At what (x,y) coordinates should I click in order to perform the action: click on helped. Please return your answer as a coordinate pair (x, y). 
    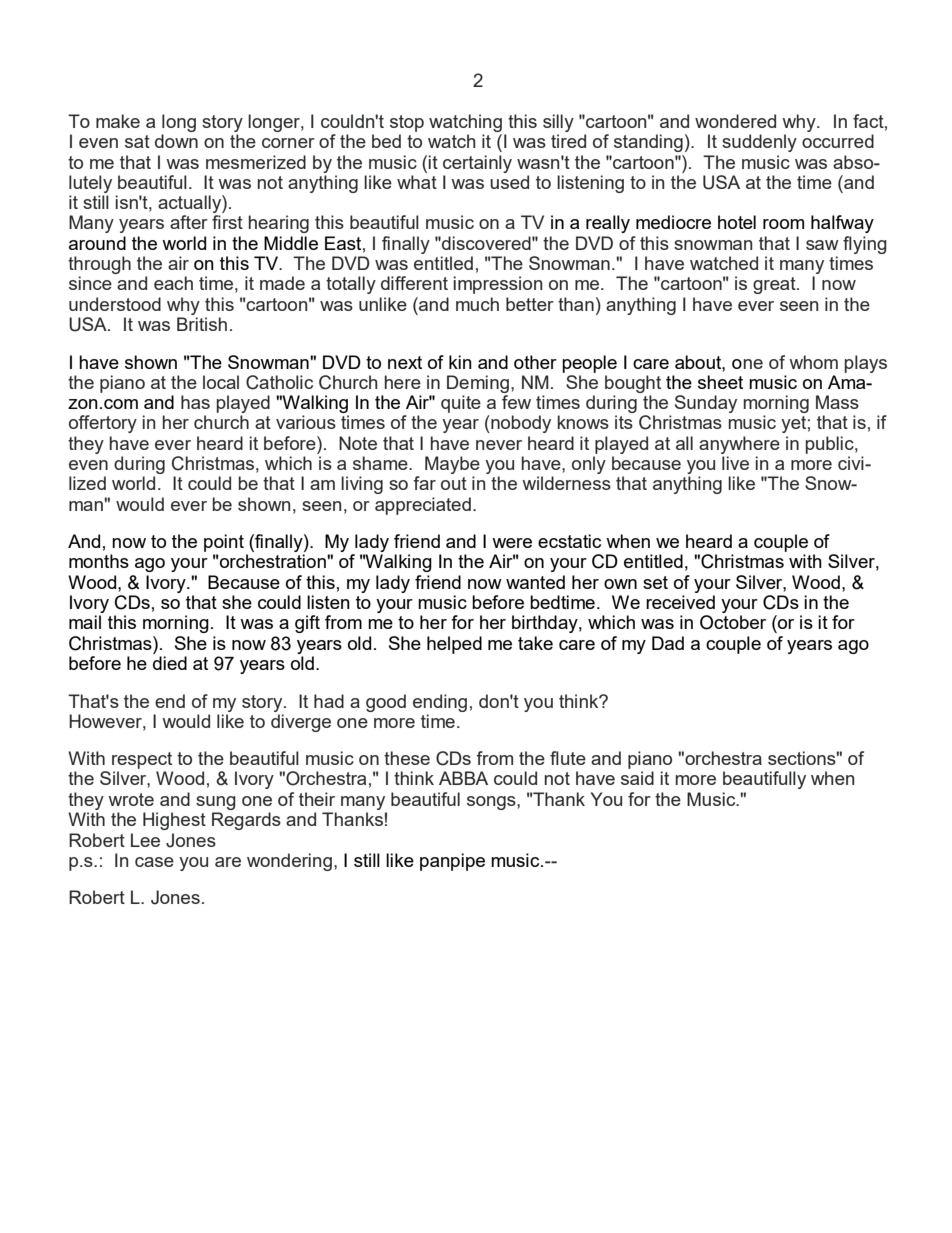
    Looking at the image, I should click on (454, 645).
